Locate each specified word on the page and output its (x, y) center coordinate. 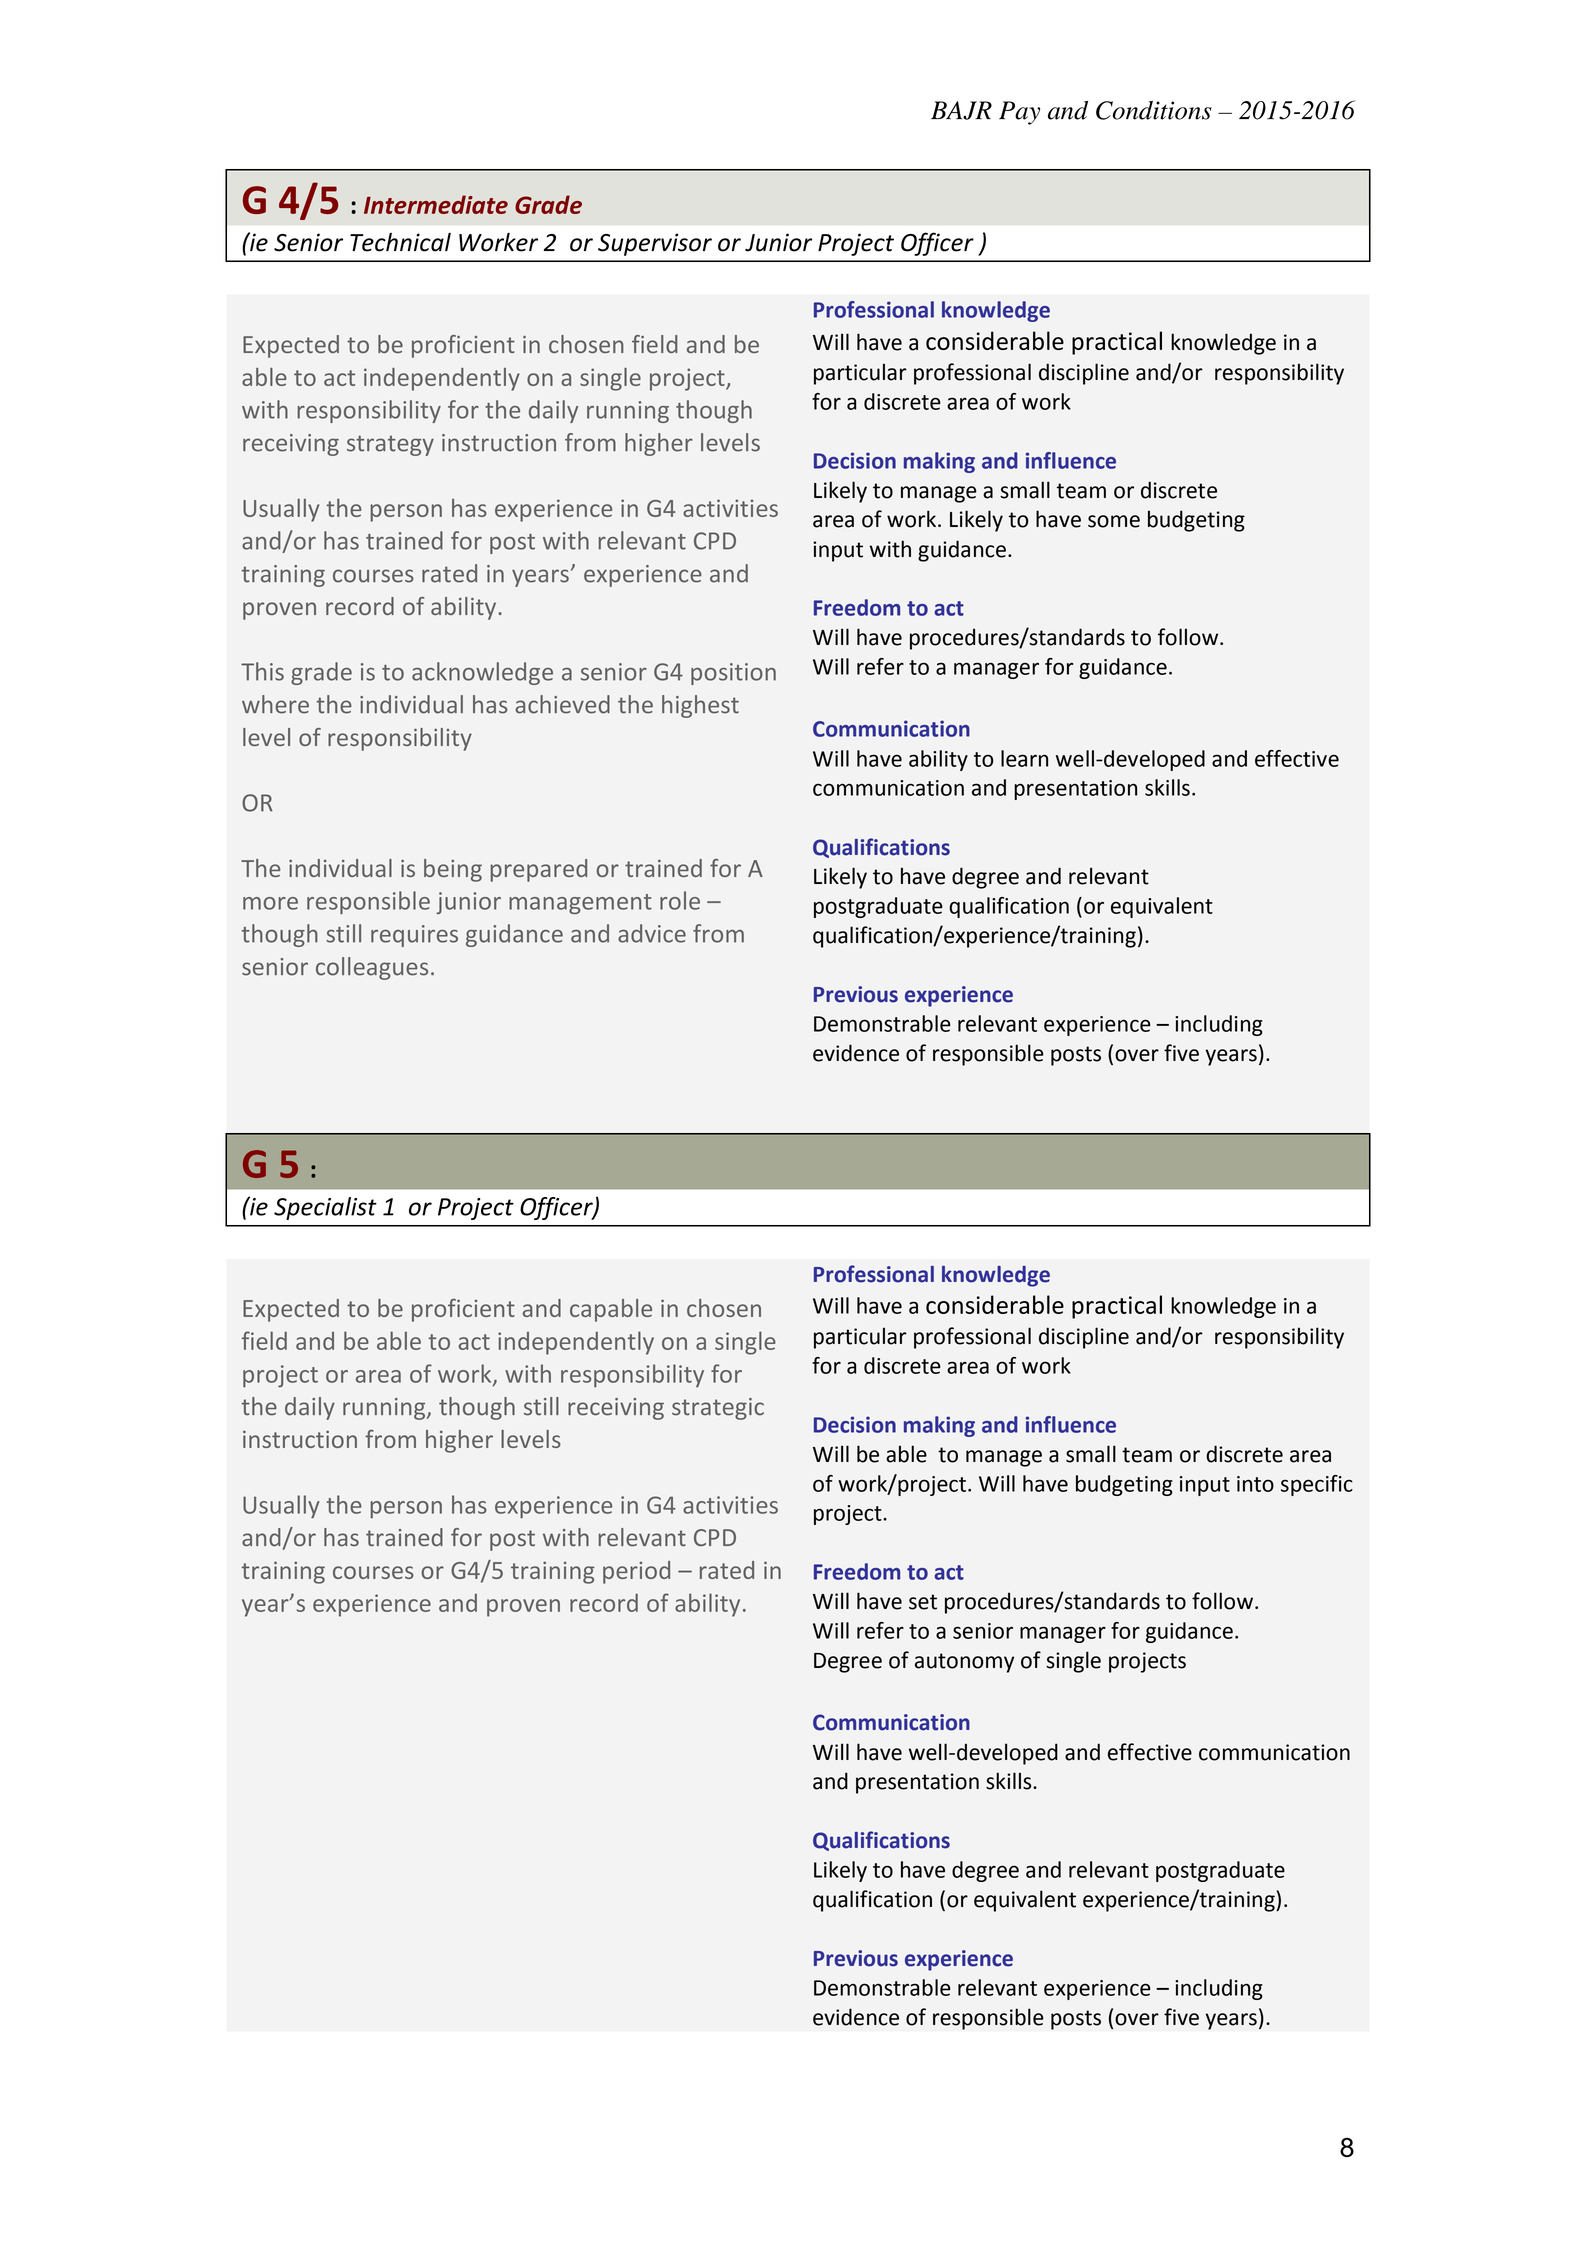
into (1255, 1484)
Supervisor (655, 244)
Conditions (1154, 110)
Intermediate (436, 204)
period (636, 1572)
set (923, 1602)
